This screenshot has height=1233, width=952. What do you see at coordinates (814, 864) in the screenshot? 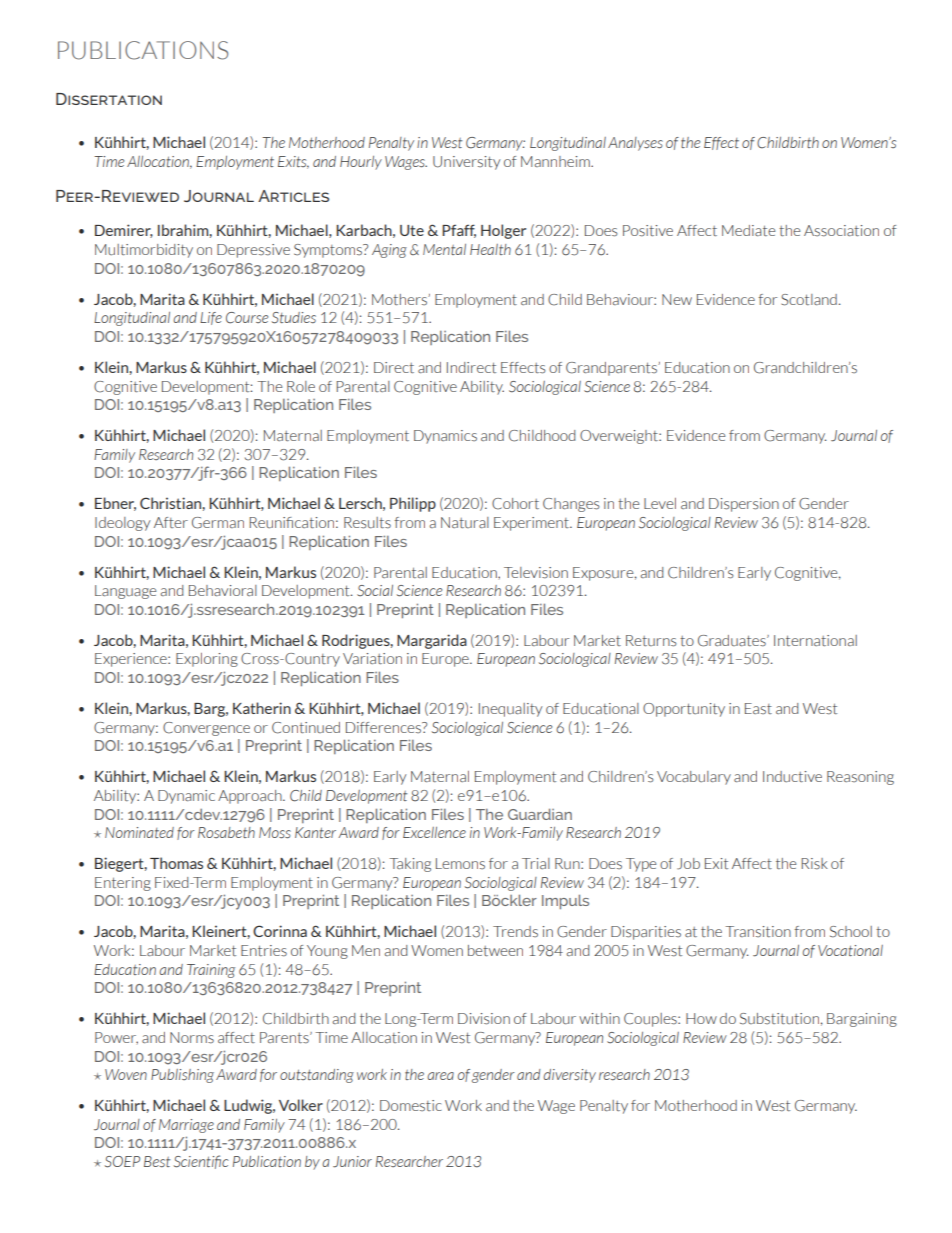
I see `Risk` at bounding box center [814, 864].
